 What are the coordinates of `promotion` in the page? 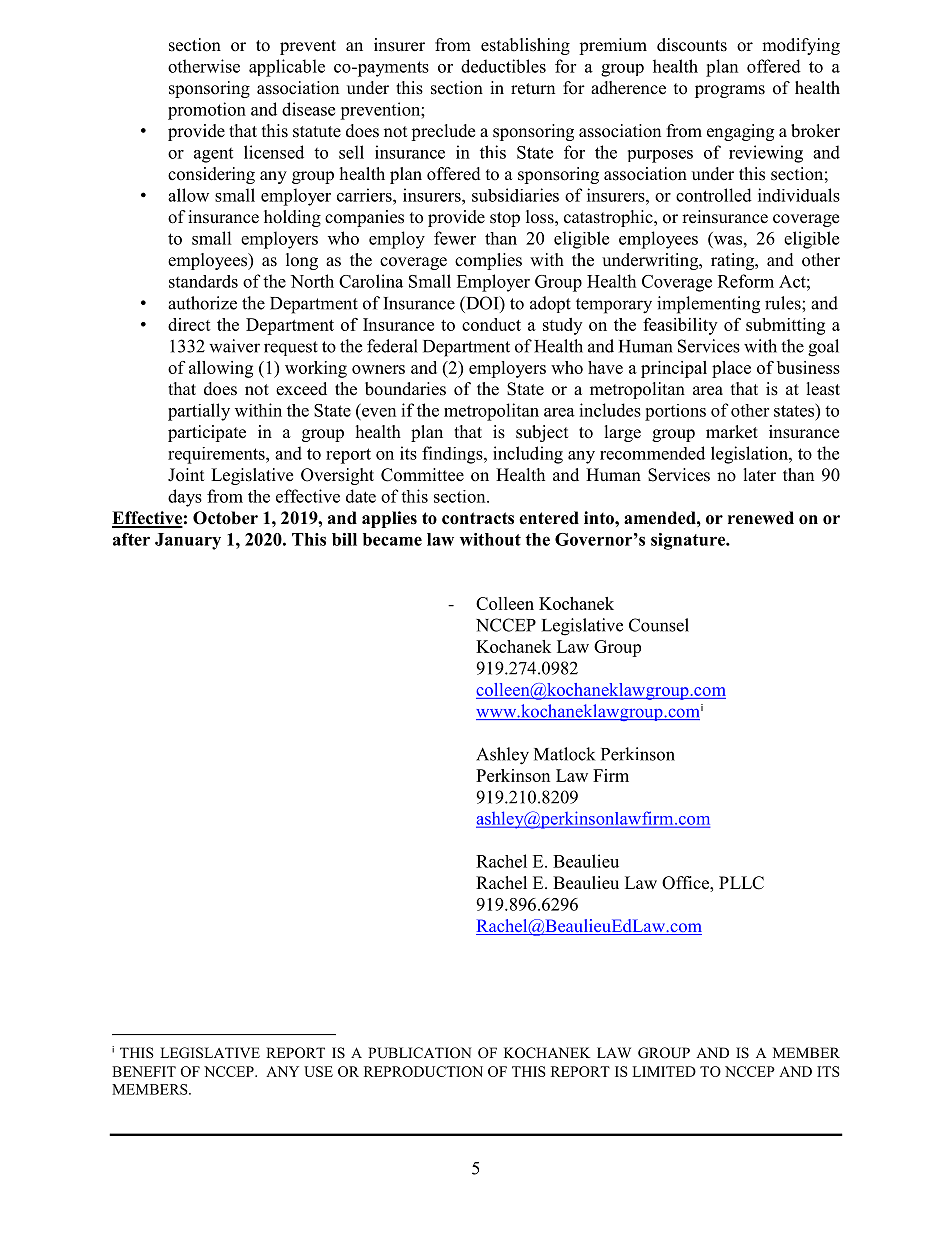 It's located at (207, 111).
